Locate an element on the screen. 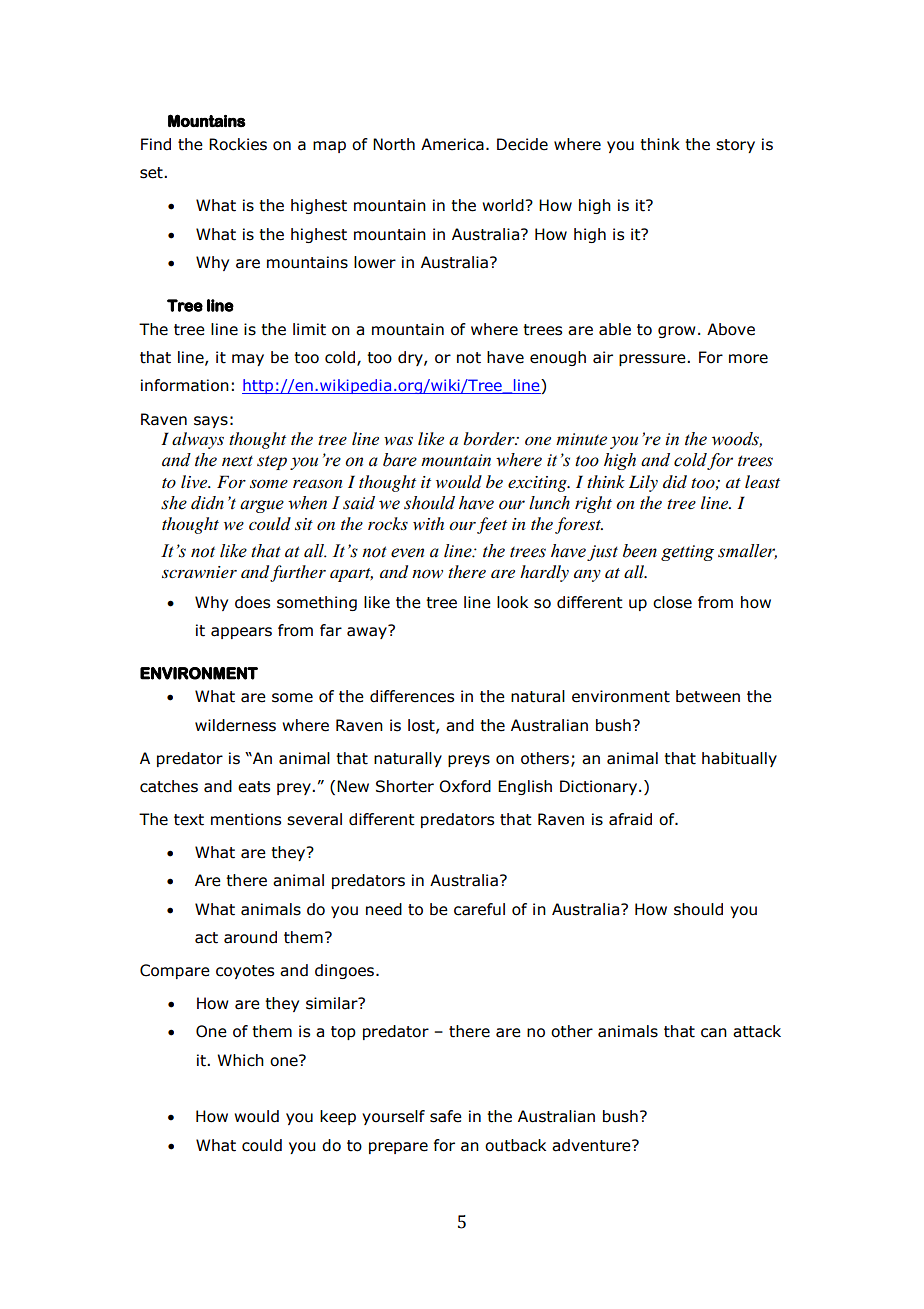  differences is located at coordinates (412, 696).
